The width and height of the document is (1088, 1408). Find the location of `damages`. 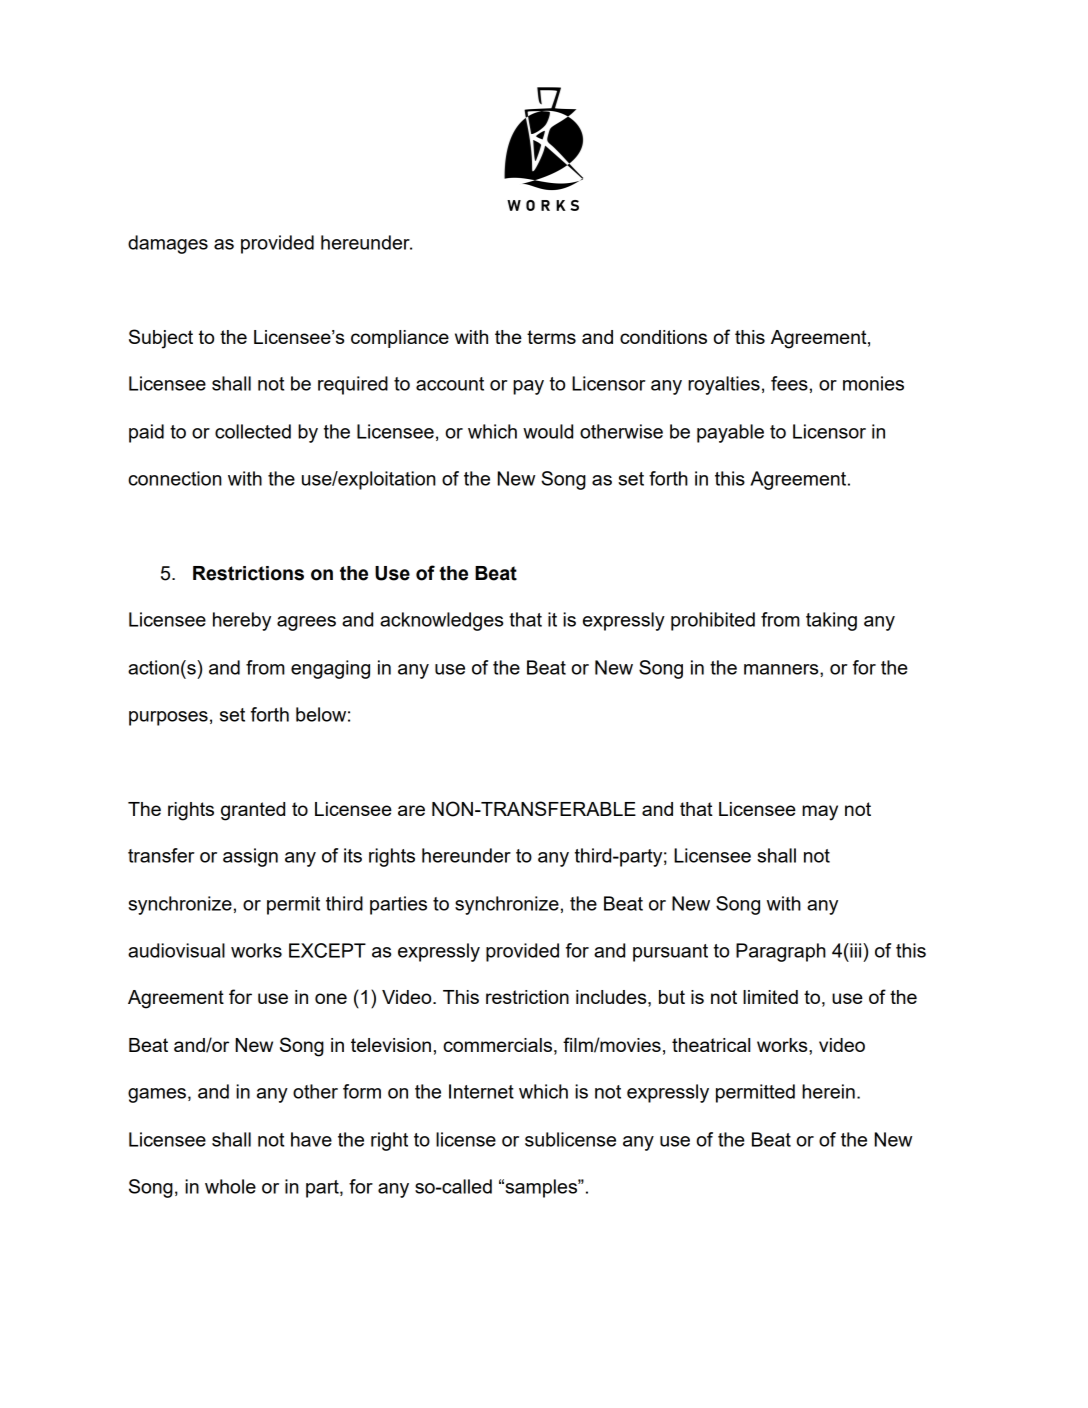

damages is located at coordinates (168, 244).
